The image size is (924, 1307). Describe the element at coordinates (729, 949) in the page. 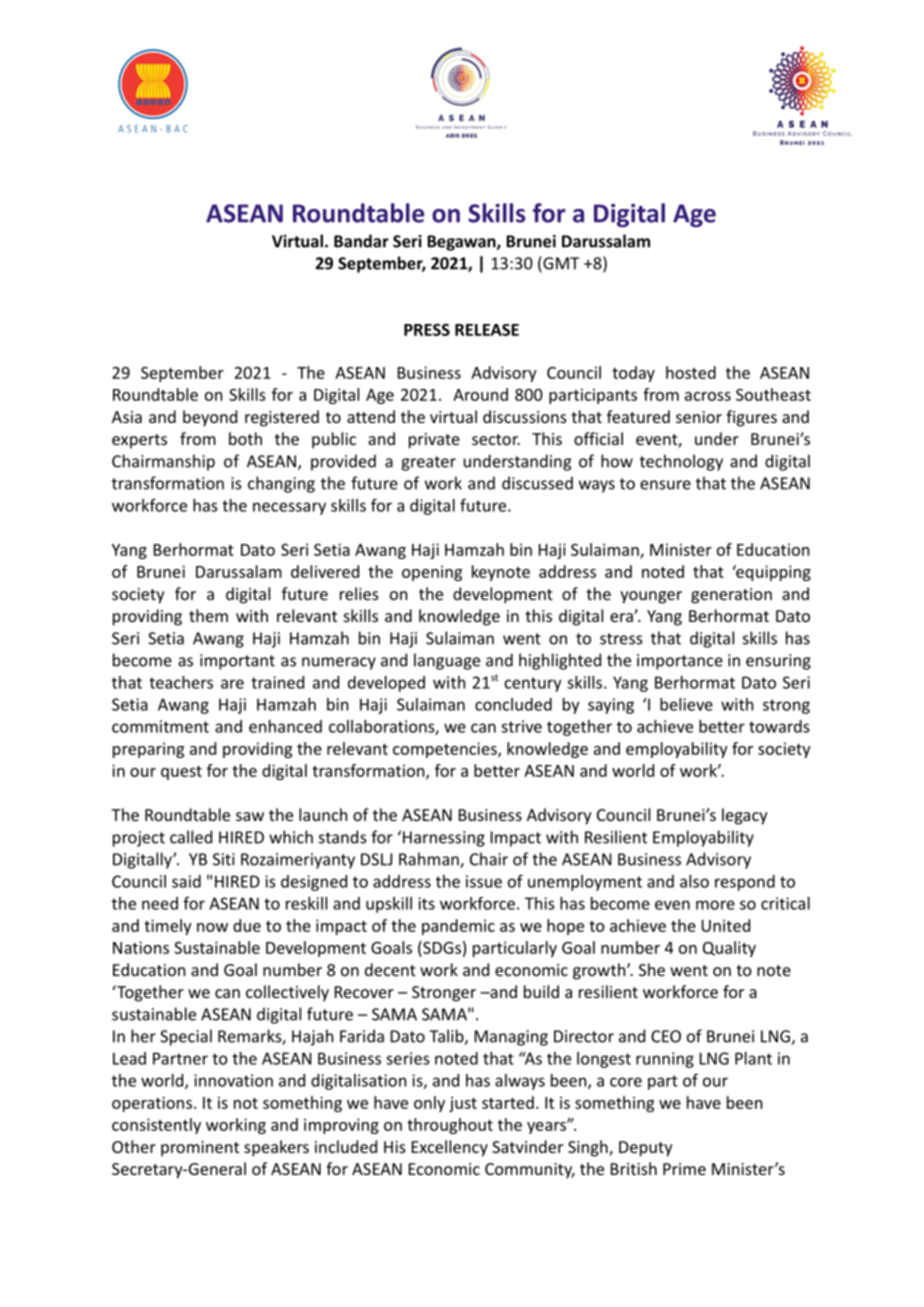

I see `Quality` at that location.
